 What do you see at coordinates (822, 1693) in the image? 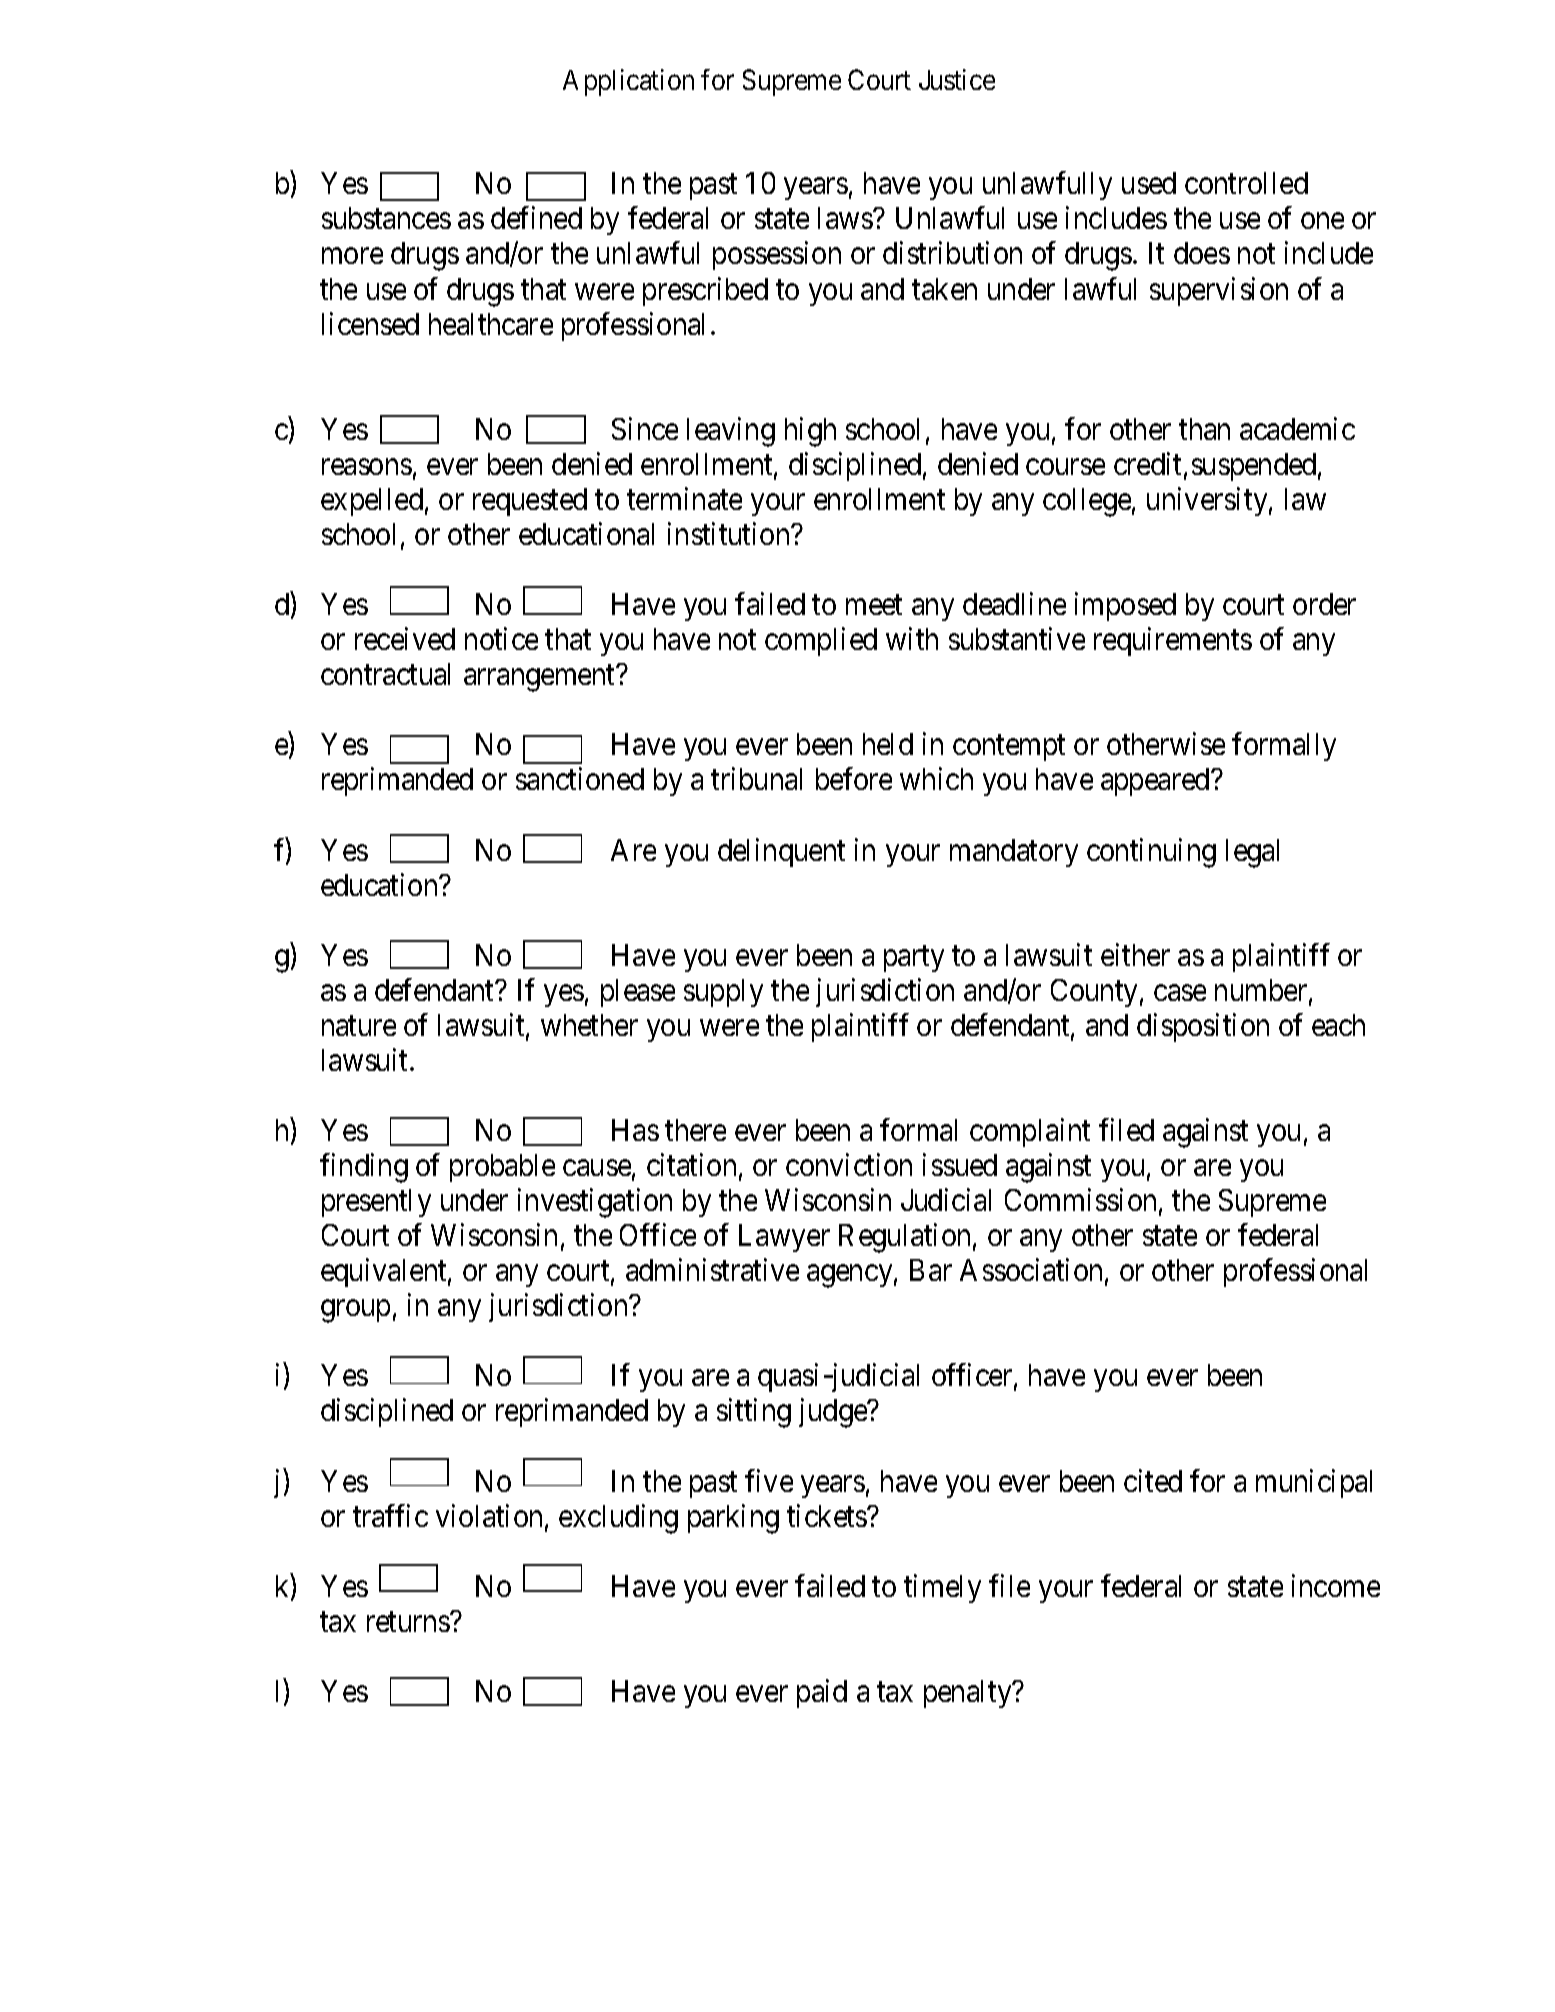
I see `paid` at bounding box center [822, 1693].
